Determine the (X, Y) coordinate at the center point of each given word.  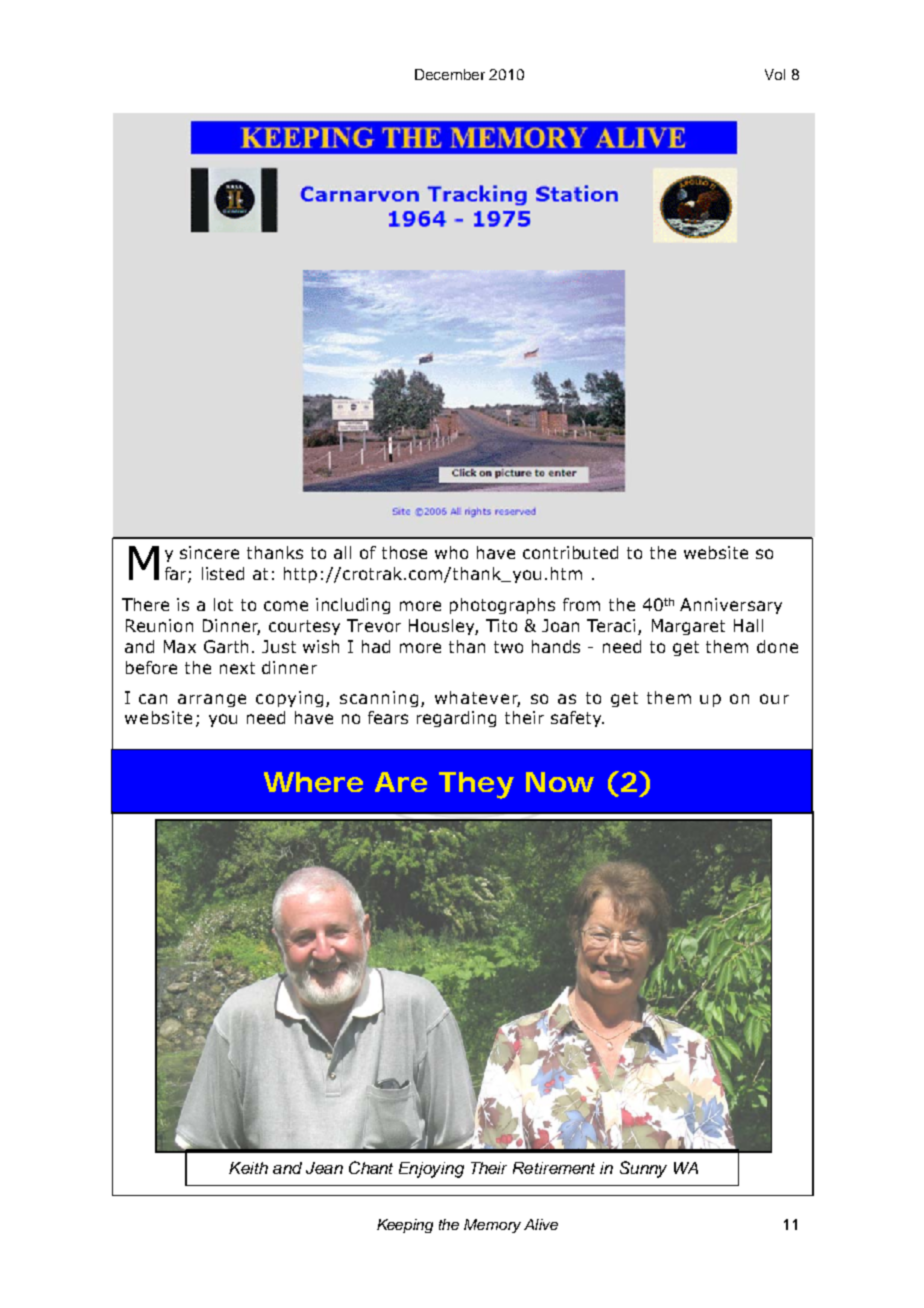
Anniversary (731, 606)
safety (577, 719)
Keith (248, 1168)
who (451, 552)
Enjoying (431, 1170)
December (450, 74)
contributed (570, 552)
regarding (456, 719)
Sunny (643, 1169)
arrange (212, 700)
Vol (775, 74)
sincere (209, 552)
